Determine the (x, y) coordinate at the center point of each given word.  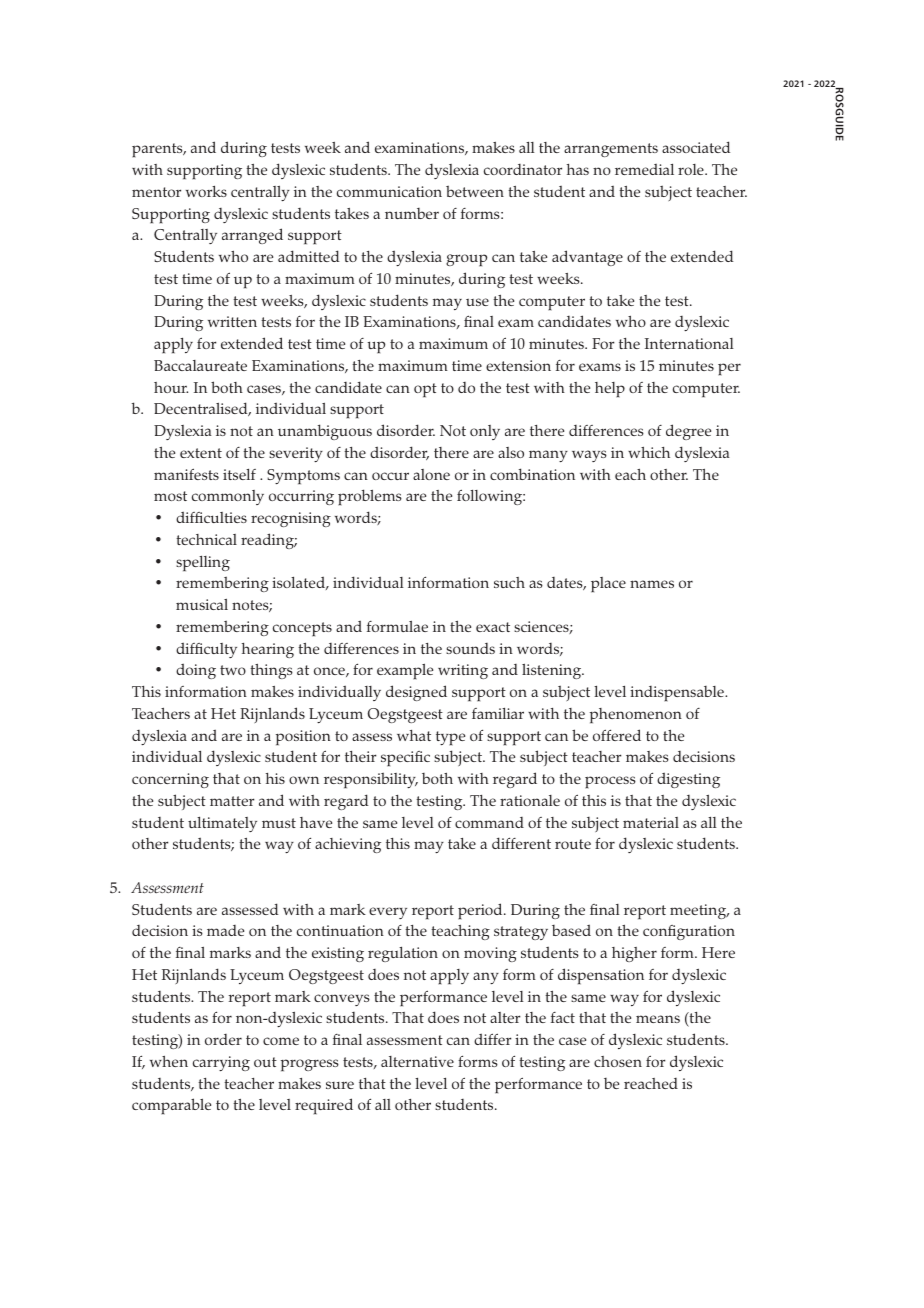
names (652, 584)
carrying (221, 1063)
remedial (644, 169)
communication (389, 191)
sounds (470, 648)
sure (340, 1085)
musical (202, 604)
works (206, 191)
